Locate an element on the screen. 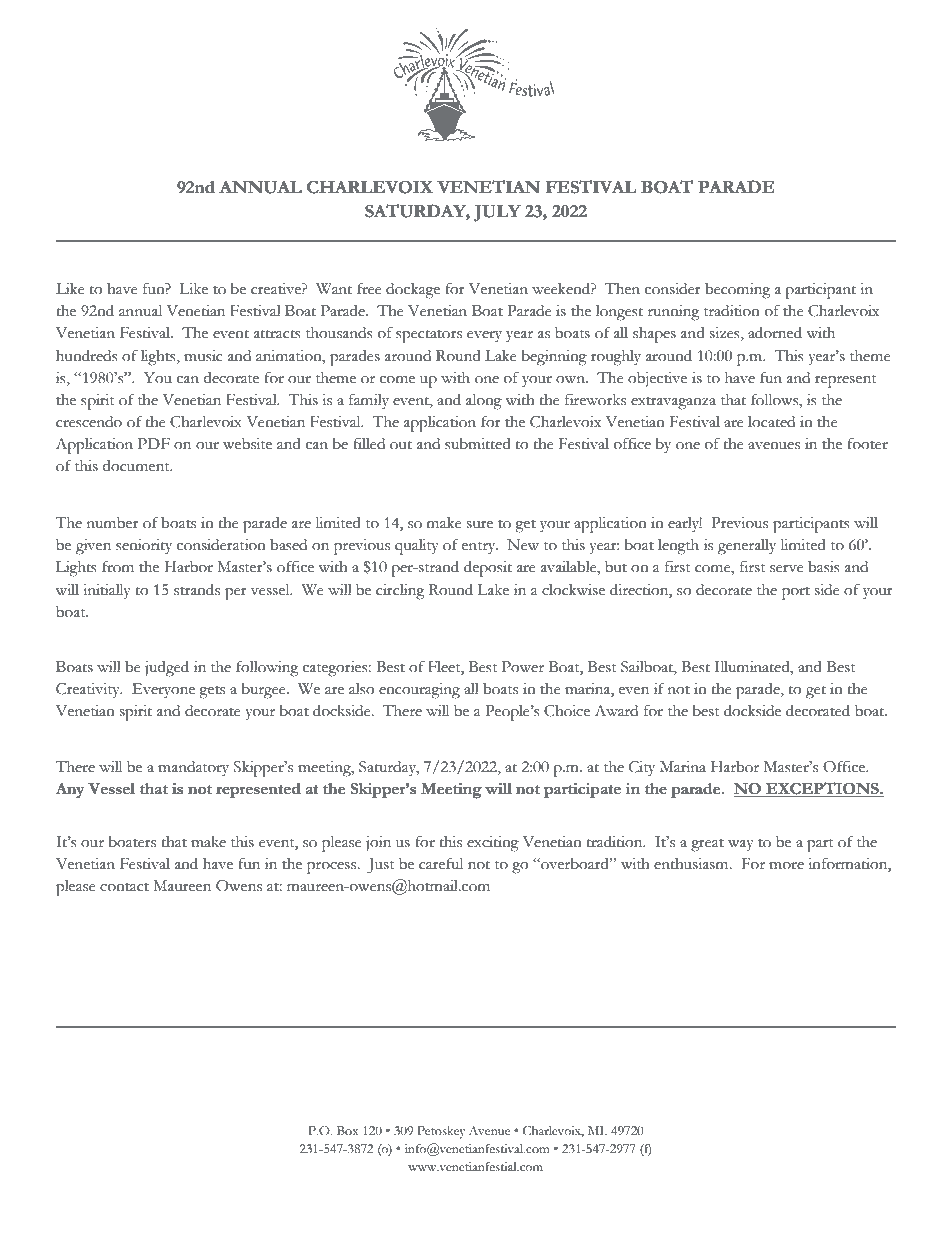 The height and width of the screenshot is (1233, 952). PDF is located at coordinates (154, 443).
